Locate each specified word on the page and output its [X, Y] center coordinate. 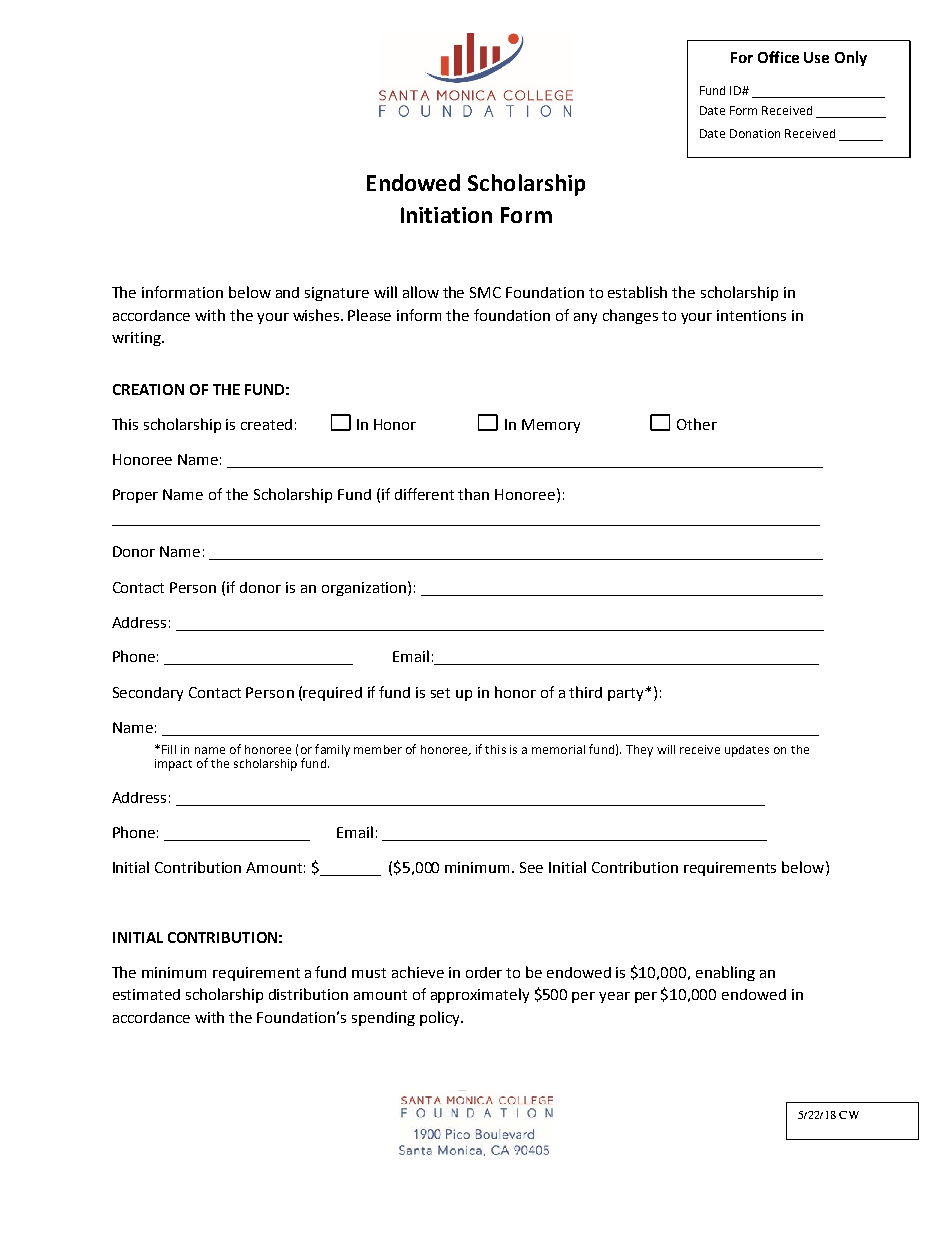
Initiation [446, 215]
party [627, 694]
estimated [146, 994]
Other [697, 424]
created [266, 424]
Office [778, 57]
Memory [551, 426]
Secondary [148, 694]
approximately [480, 995]
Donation [755, 133]
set [440, 693]
